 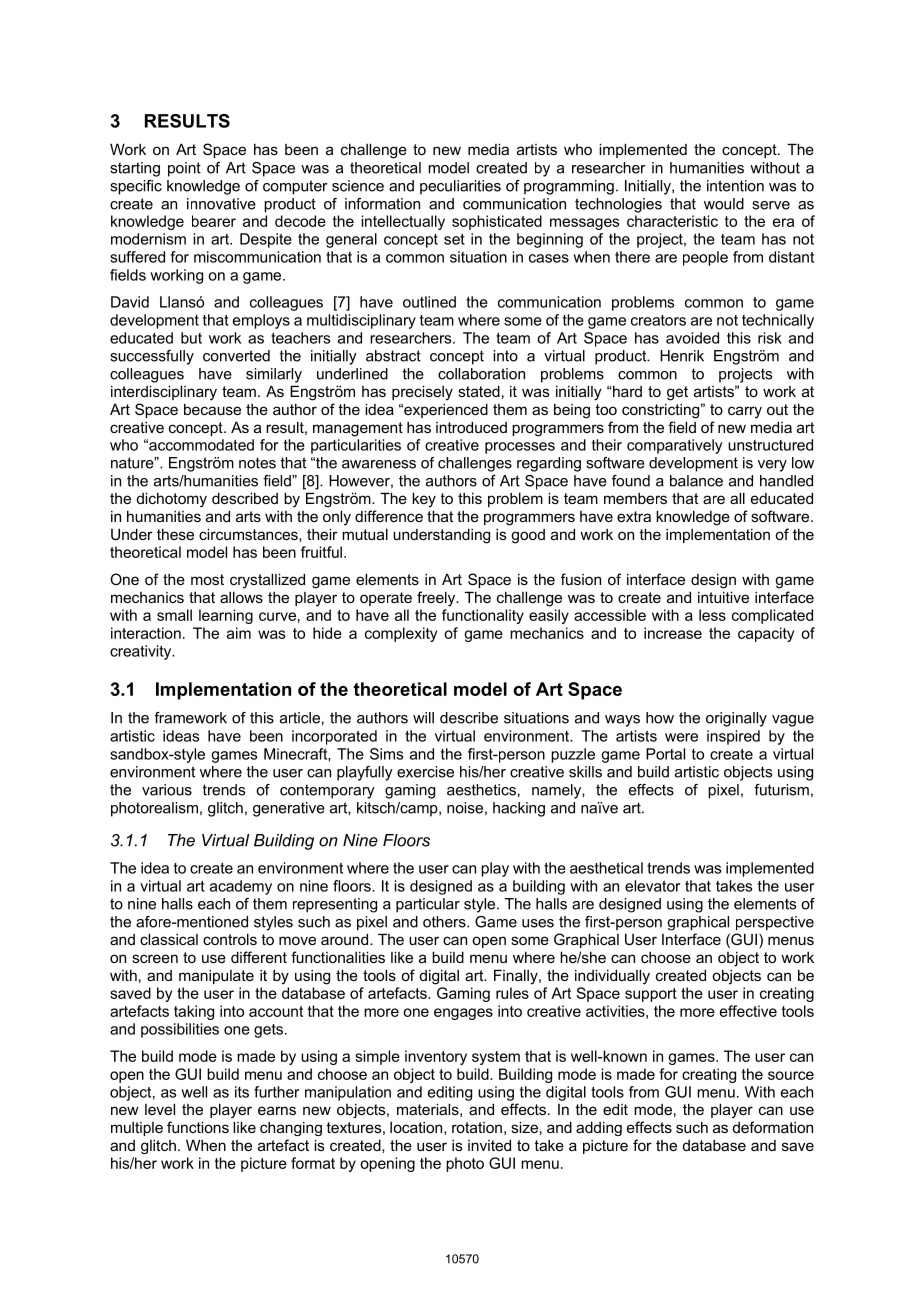 What do you see at coordinates (724, 204) in the document?
I see `would` at bounding box center [724, 204].
